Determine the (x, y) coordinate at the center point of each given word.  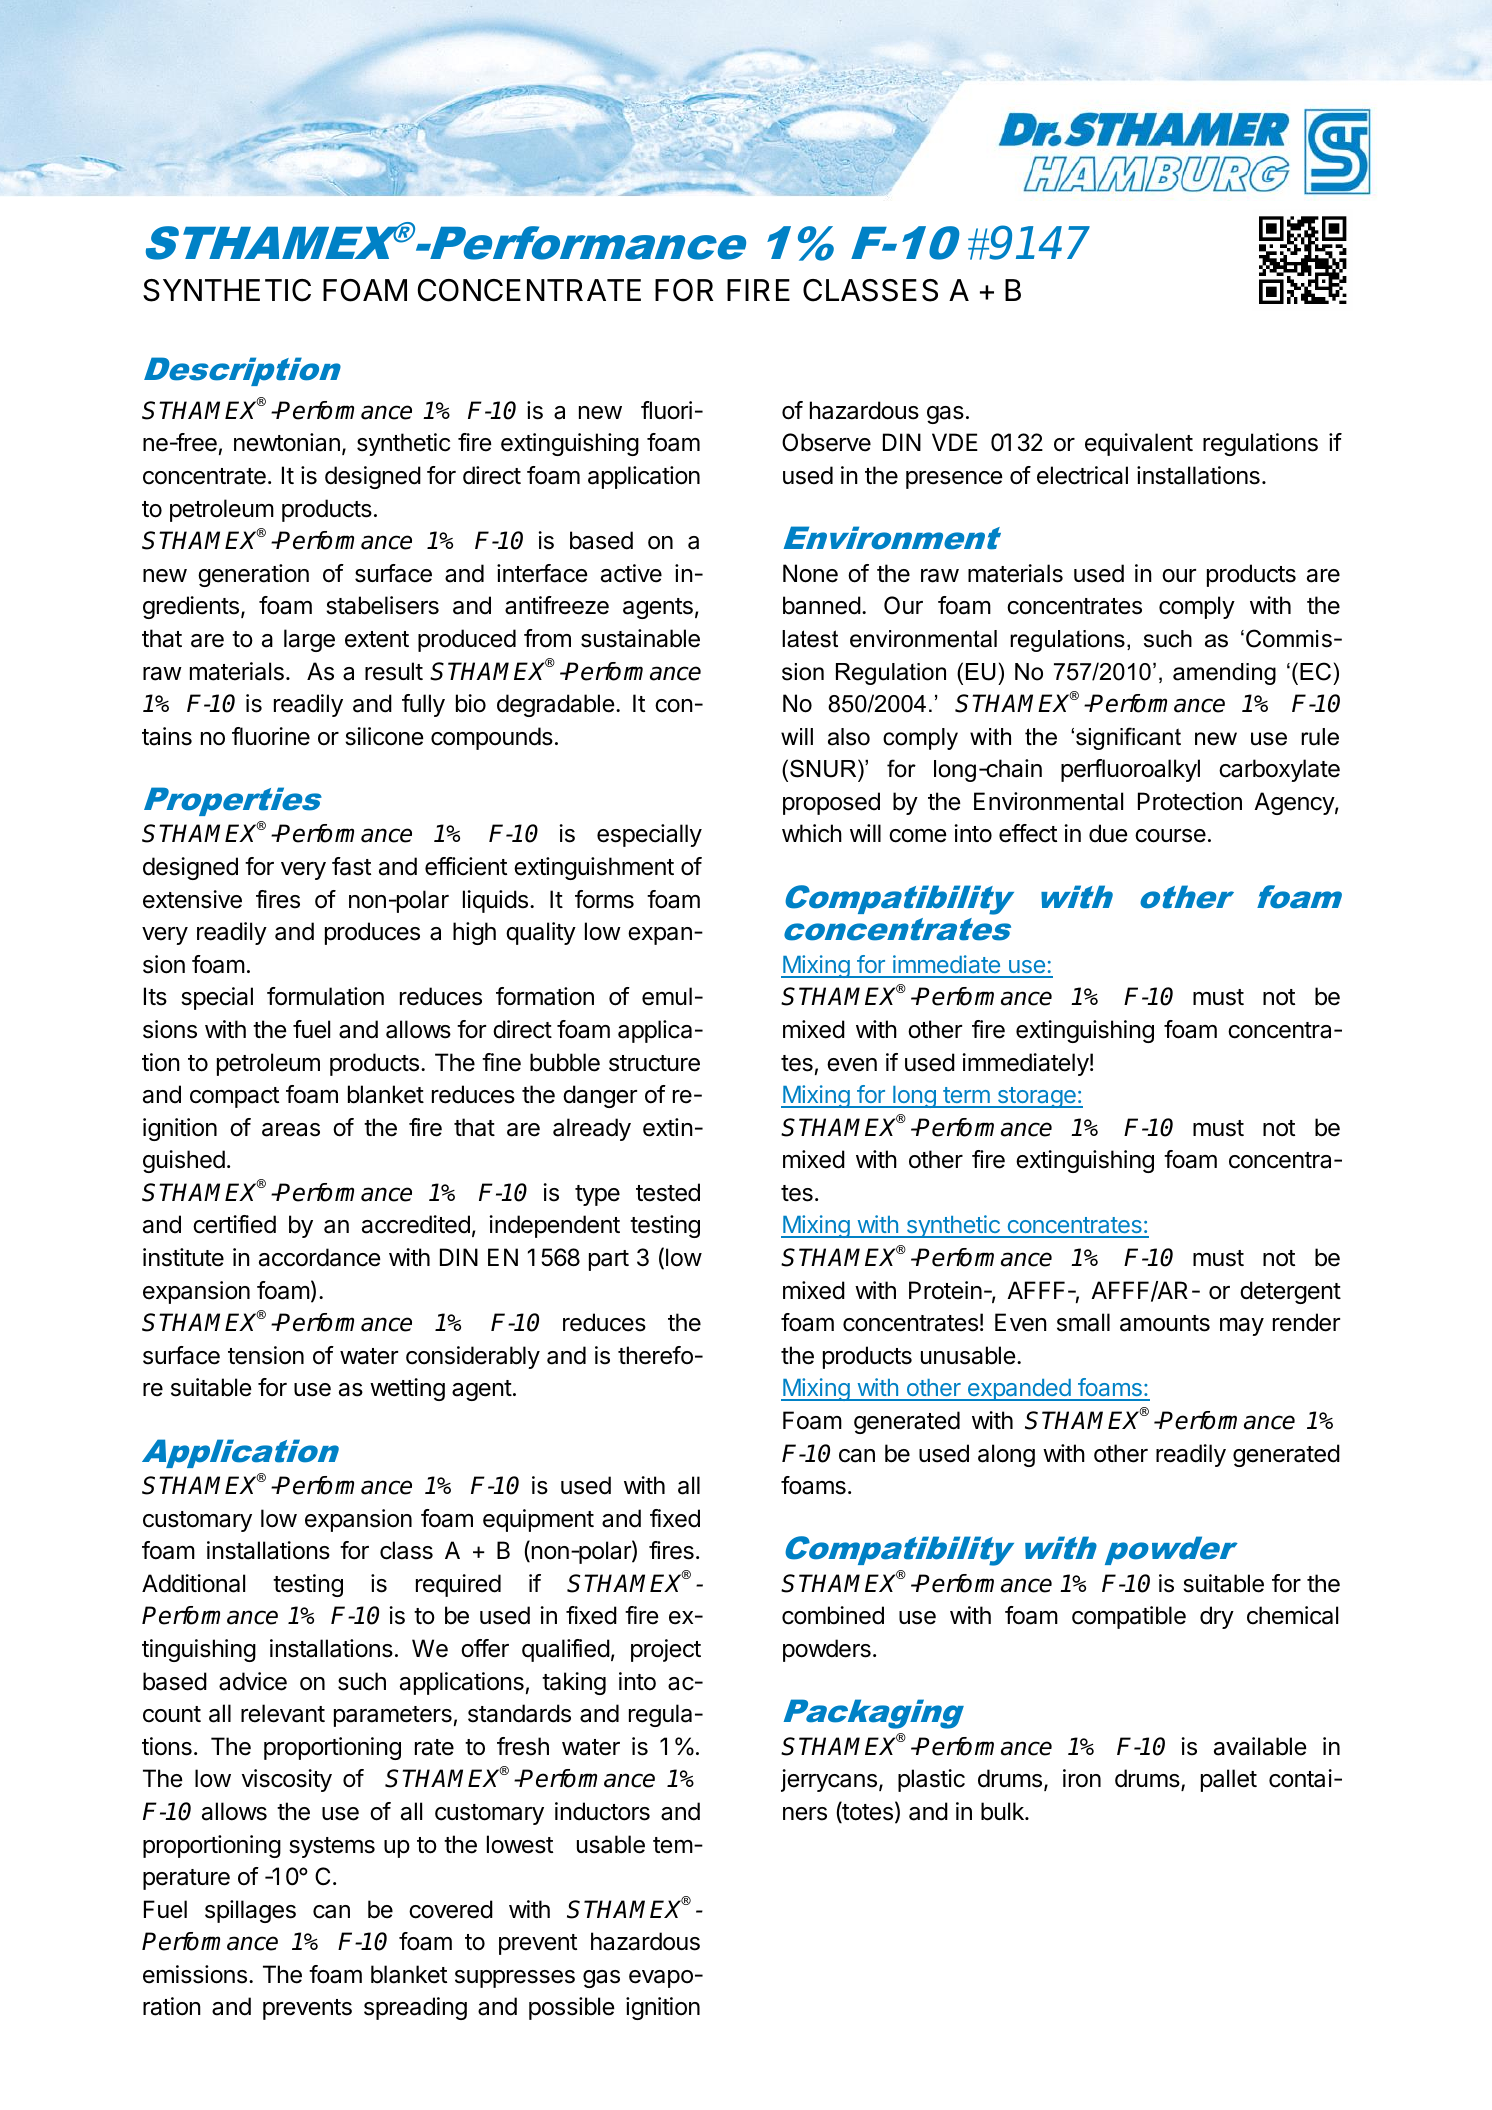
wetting (407, 1389)
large (309, 640)
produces (372, 933)
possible (572, 2008)
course (1170, 836)
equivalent (1139, 444)
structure (654, 1063)
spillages (250, 1911)
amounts (1165, 1323)
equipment (538, 1520)
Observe (826, 442)
